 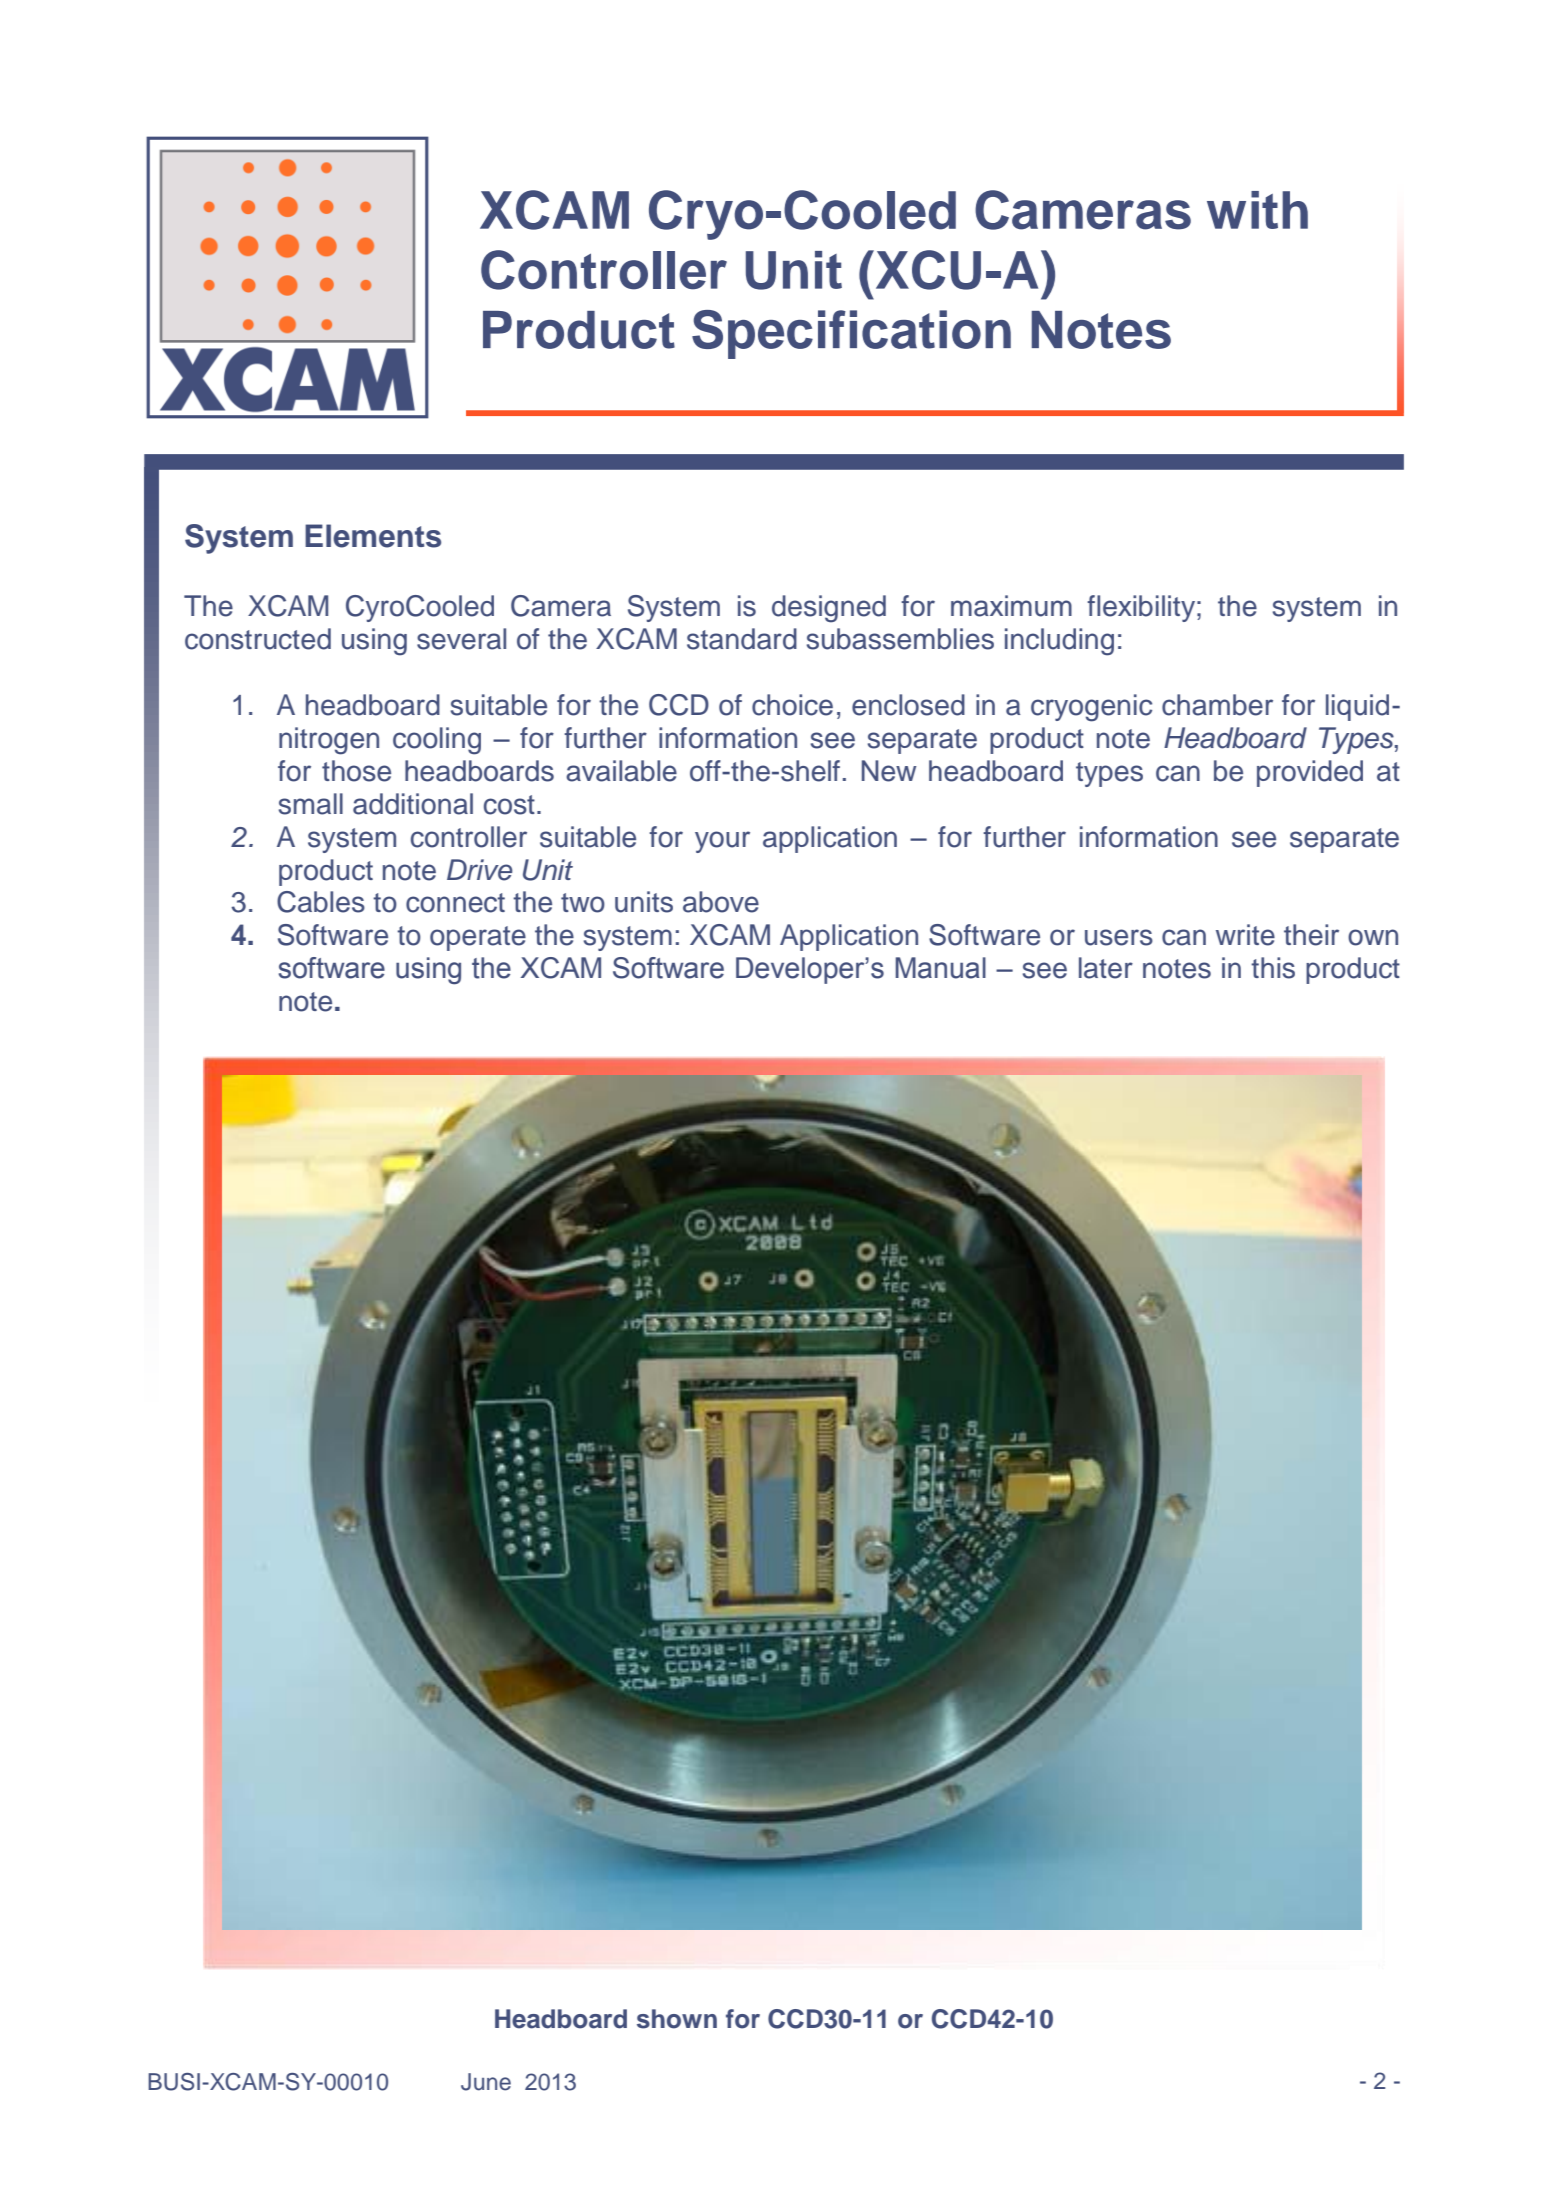 What do you see at coordinates (722, 842) in the page?
I see `your` at bounding box center [722, 842].
